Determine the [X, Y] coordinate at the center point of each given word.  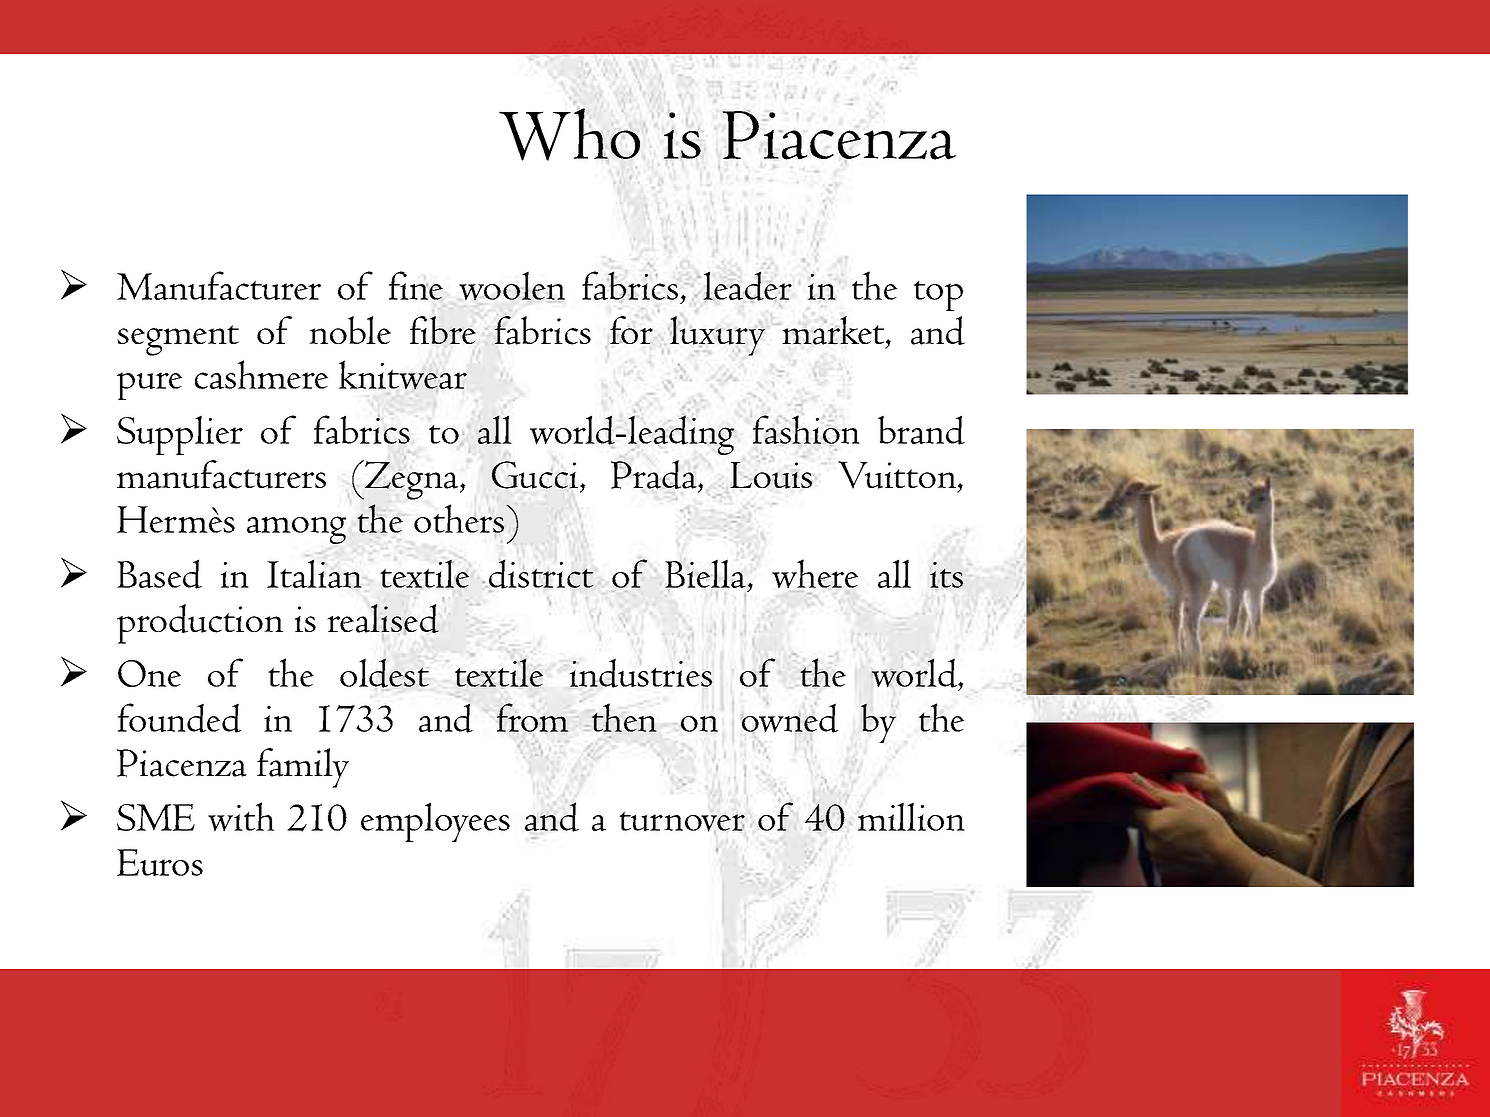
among [296, 530]
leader [747, 286]
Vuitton [898, 475]
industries [641, 673]
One [149, 673]
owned [790, 718]
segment [178, 340]
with [241, 817]
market [834, 330]
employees [435, 822]
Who [569, 135]
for [631, 330]
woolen [512, 286]
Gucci [536, 475]
